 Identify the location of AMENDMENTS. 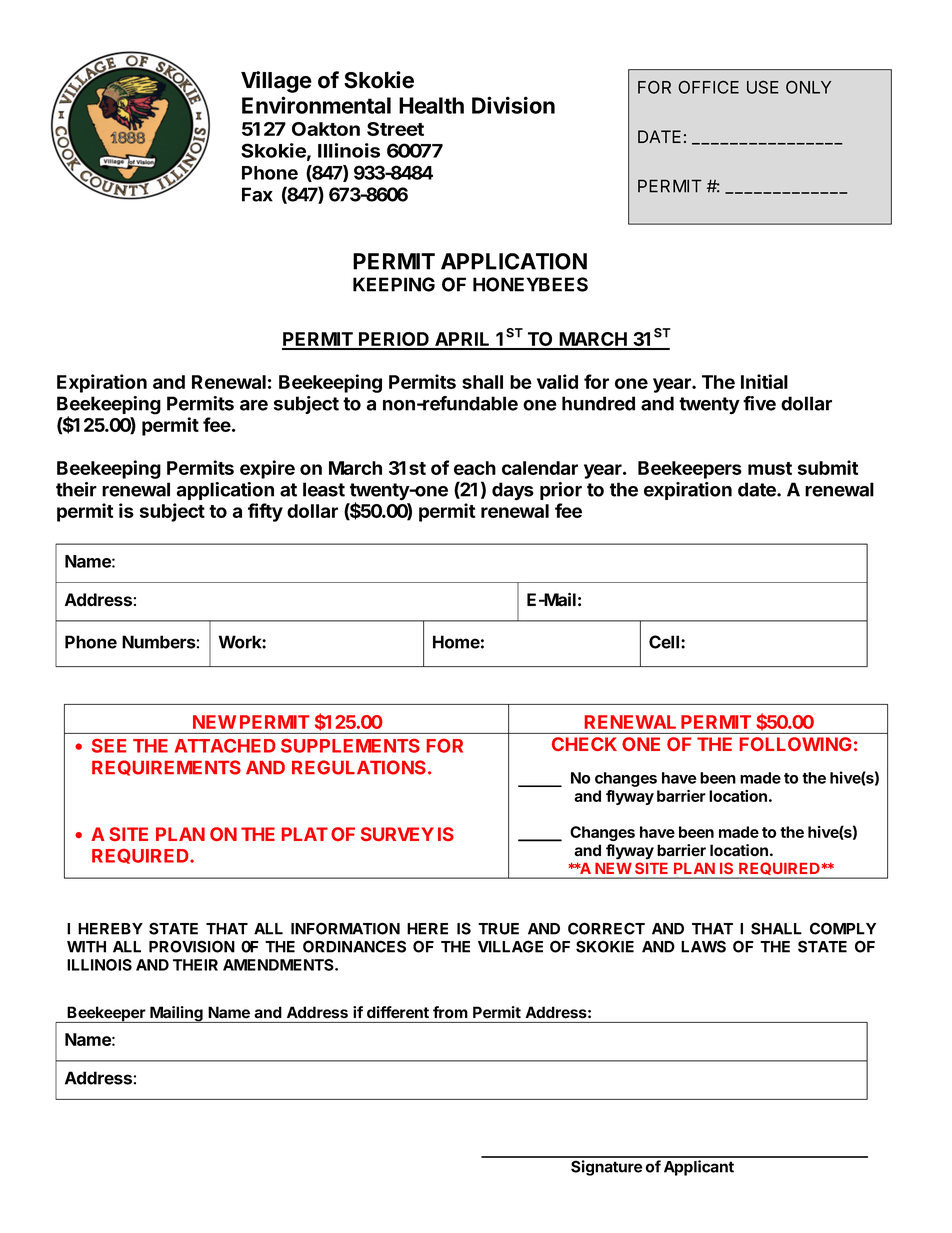
(279, 965).
